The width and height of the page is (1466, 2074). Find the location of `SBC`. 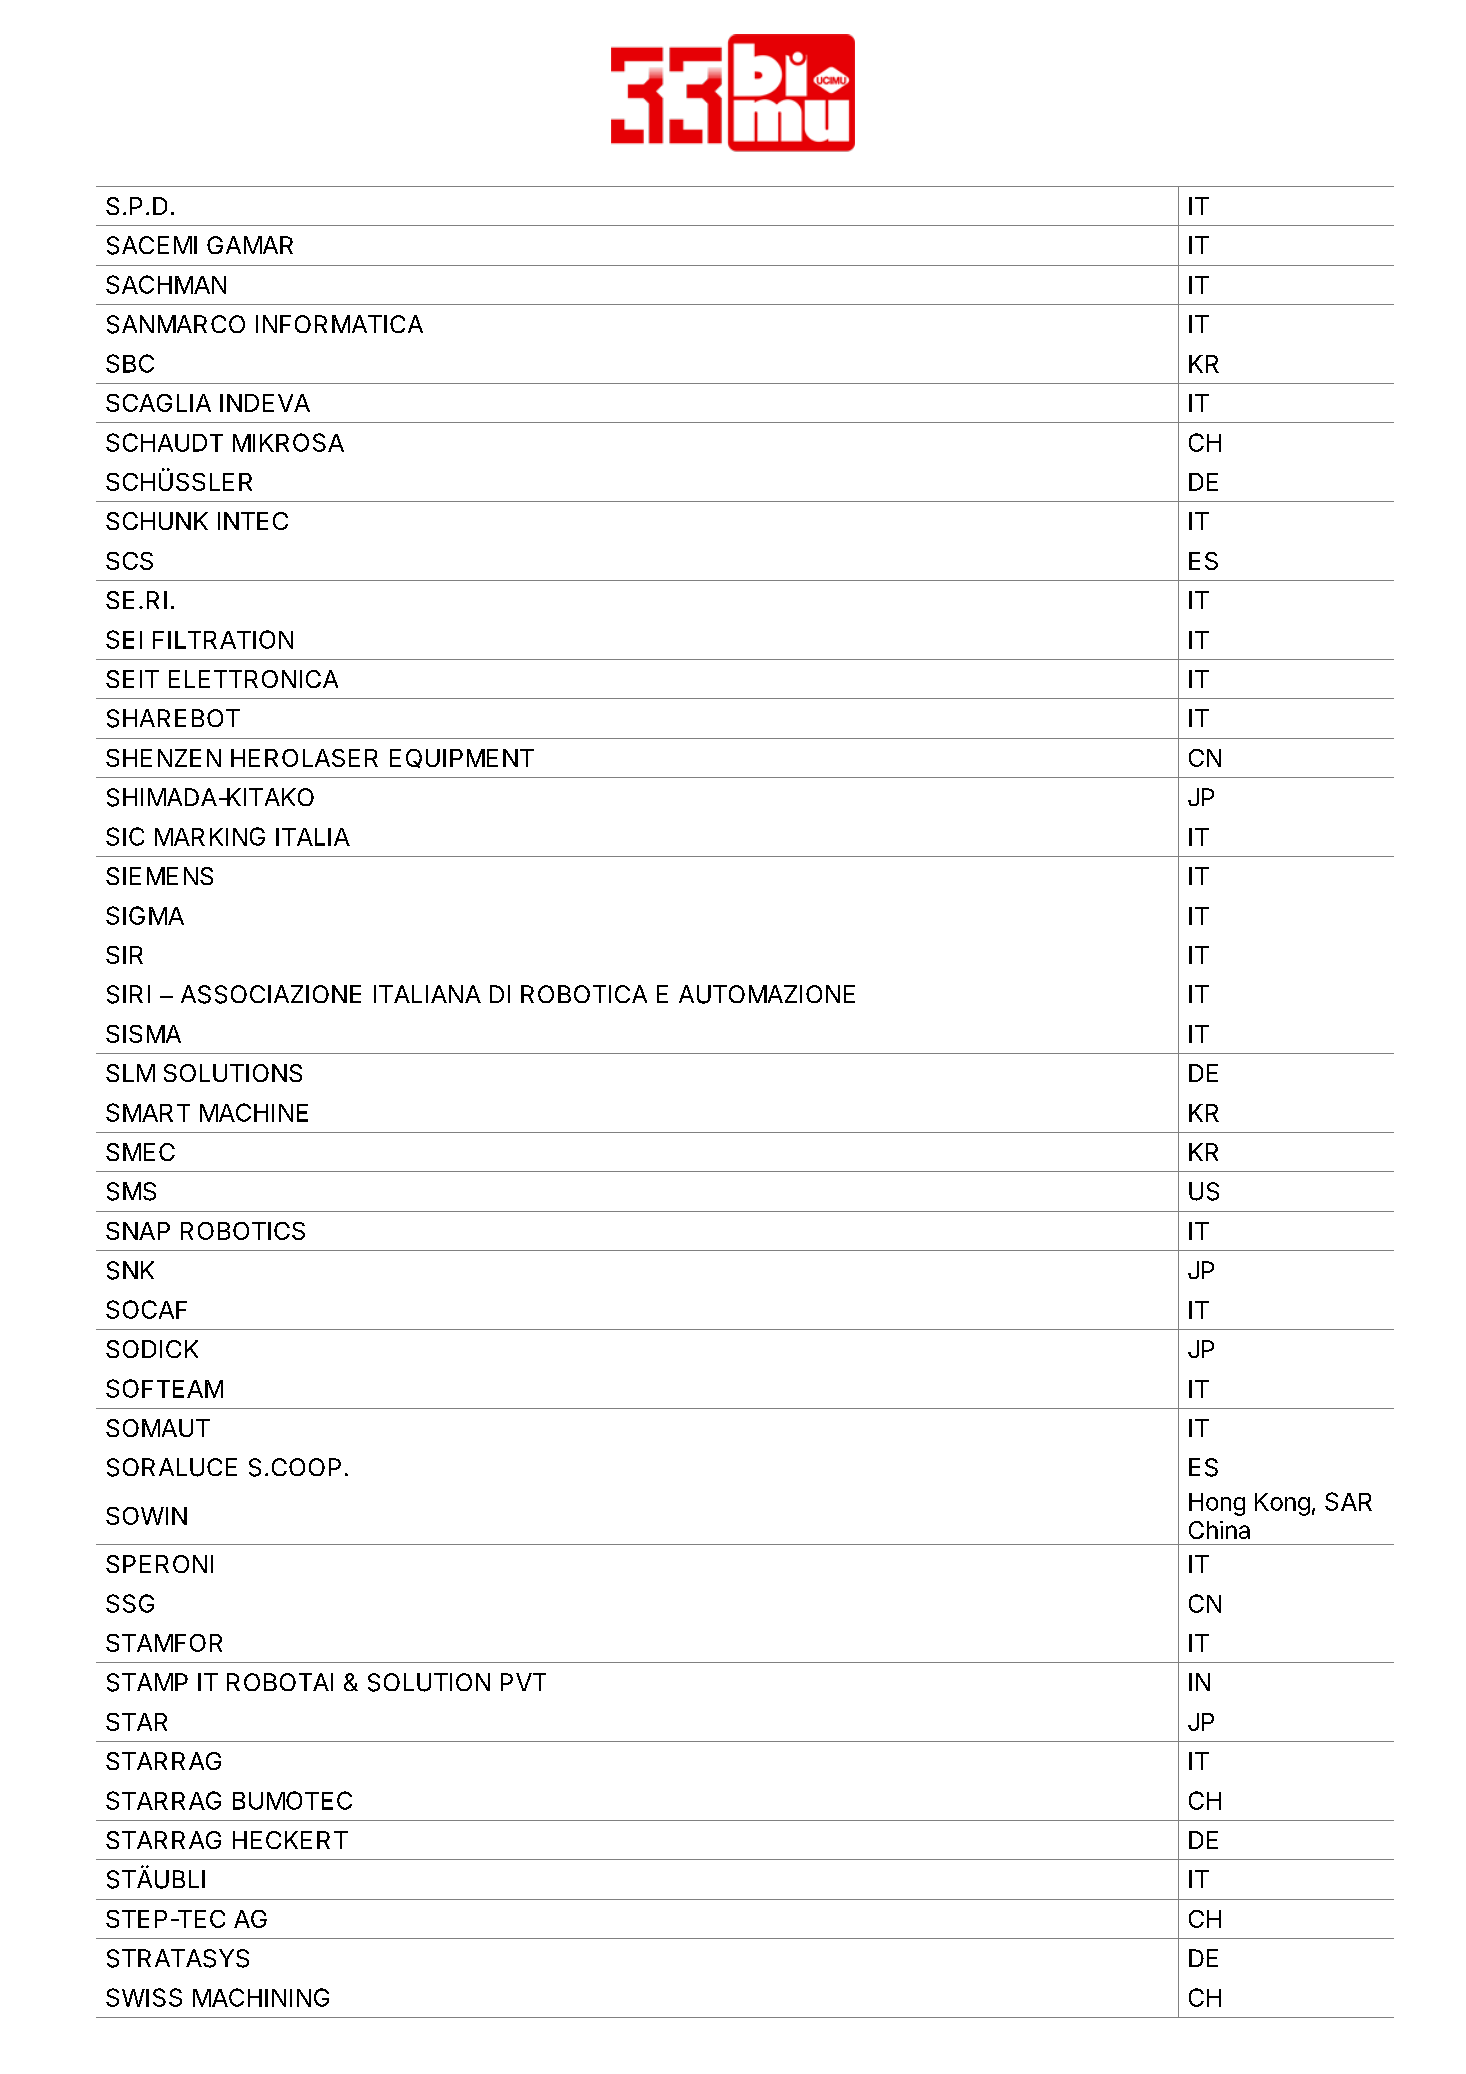

SBC is located at coordinates (130, 363).
